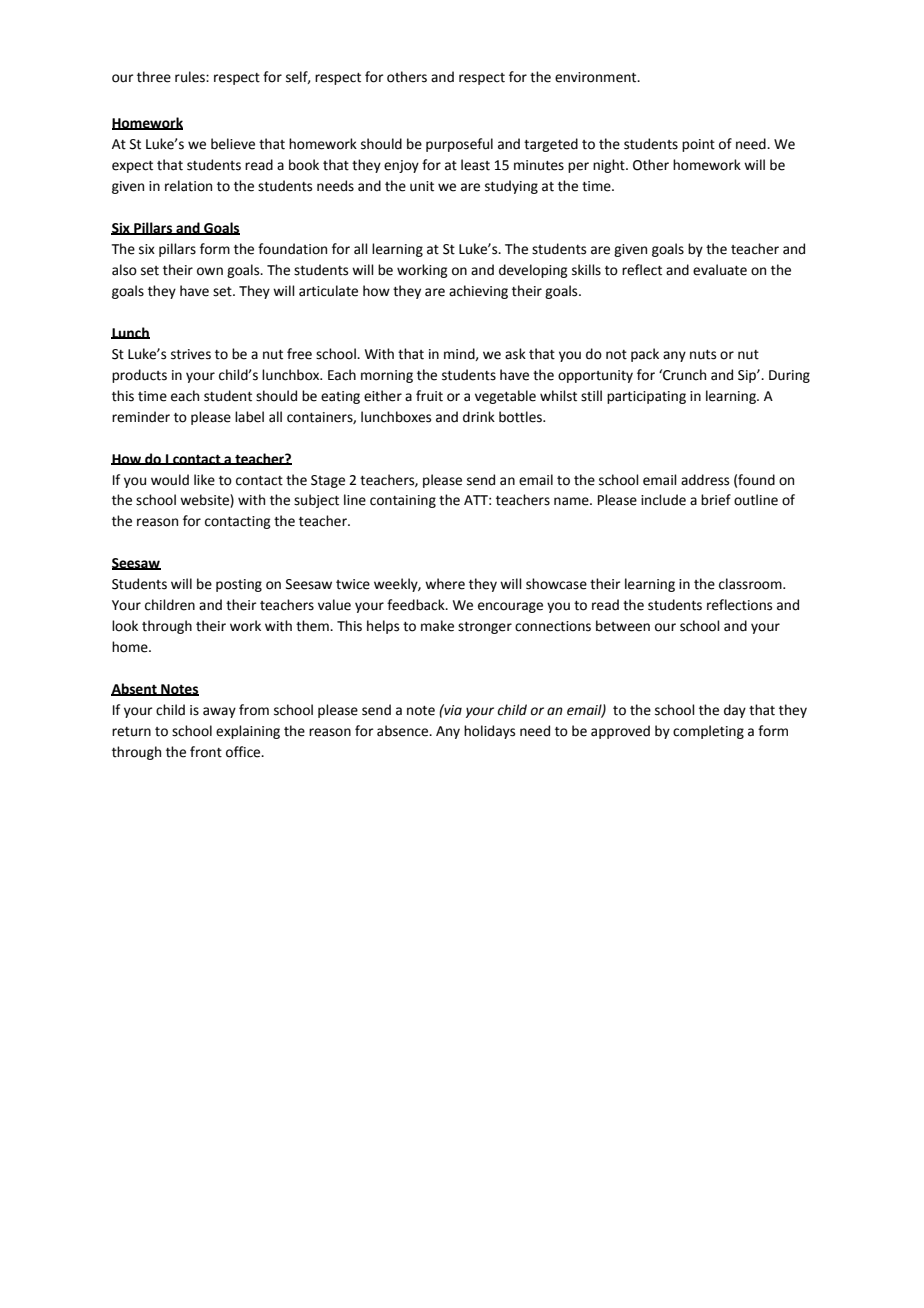  Describe the element at coordinates (489, 732) in the screenshot. I see `holidays` at that location.
